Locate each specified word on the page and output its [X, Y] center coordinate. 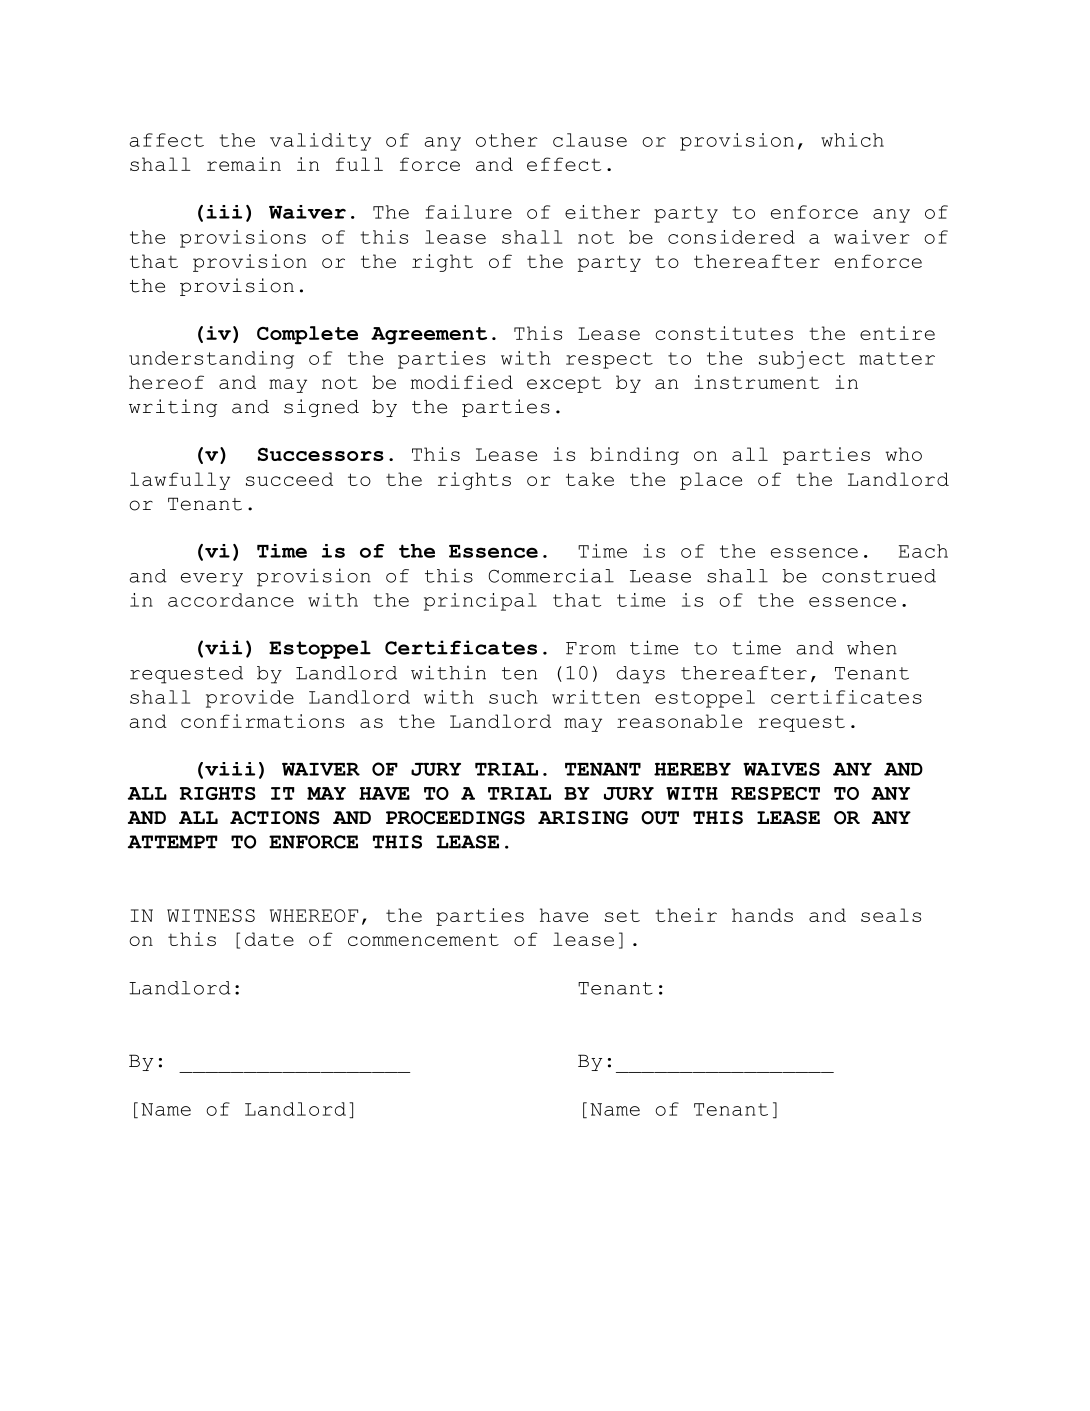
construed [879, 576]
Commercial [551, 575]
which [852, 140]
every [212, 580]
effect [564, 164]
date [269, 939]
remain [244, 164]
